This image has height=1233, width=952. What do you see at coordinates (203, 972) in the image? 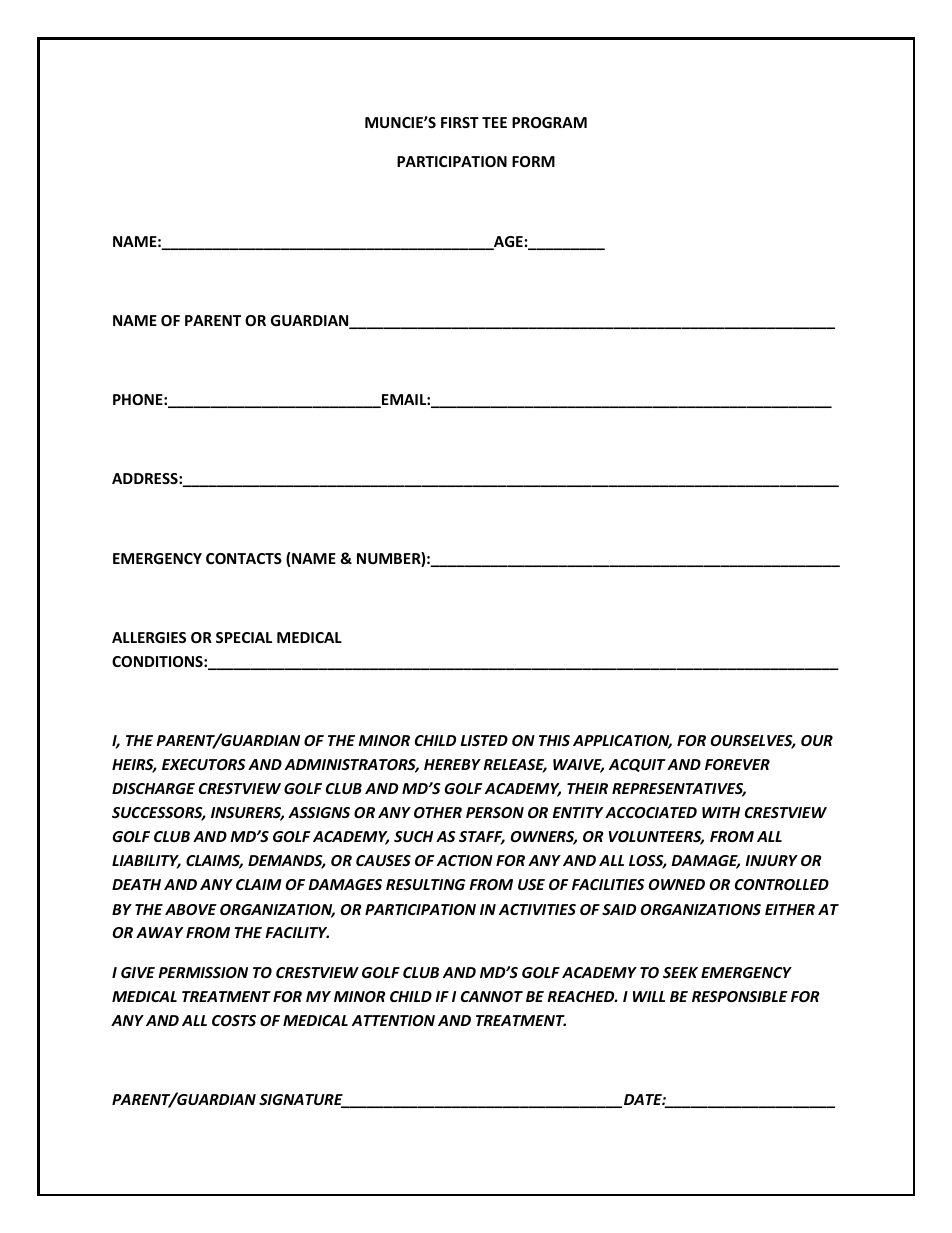
I see `PERMISSION` at bounding box center [203, 972].
